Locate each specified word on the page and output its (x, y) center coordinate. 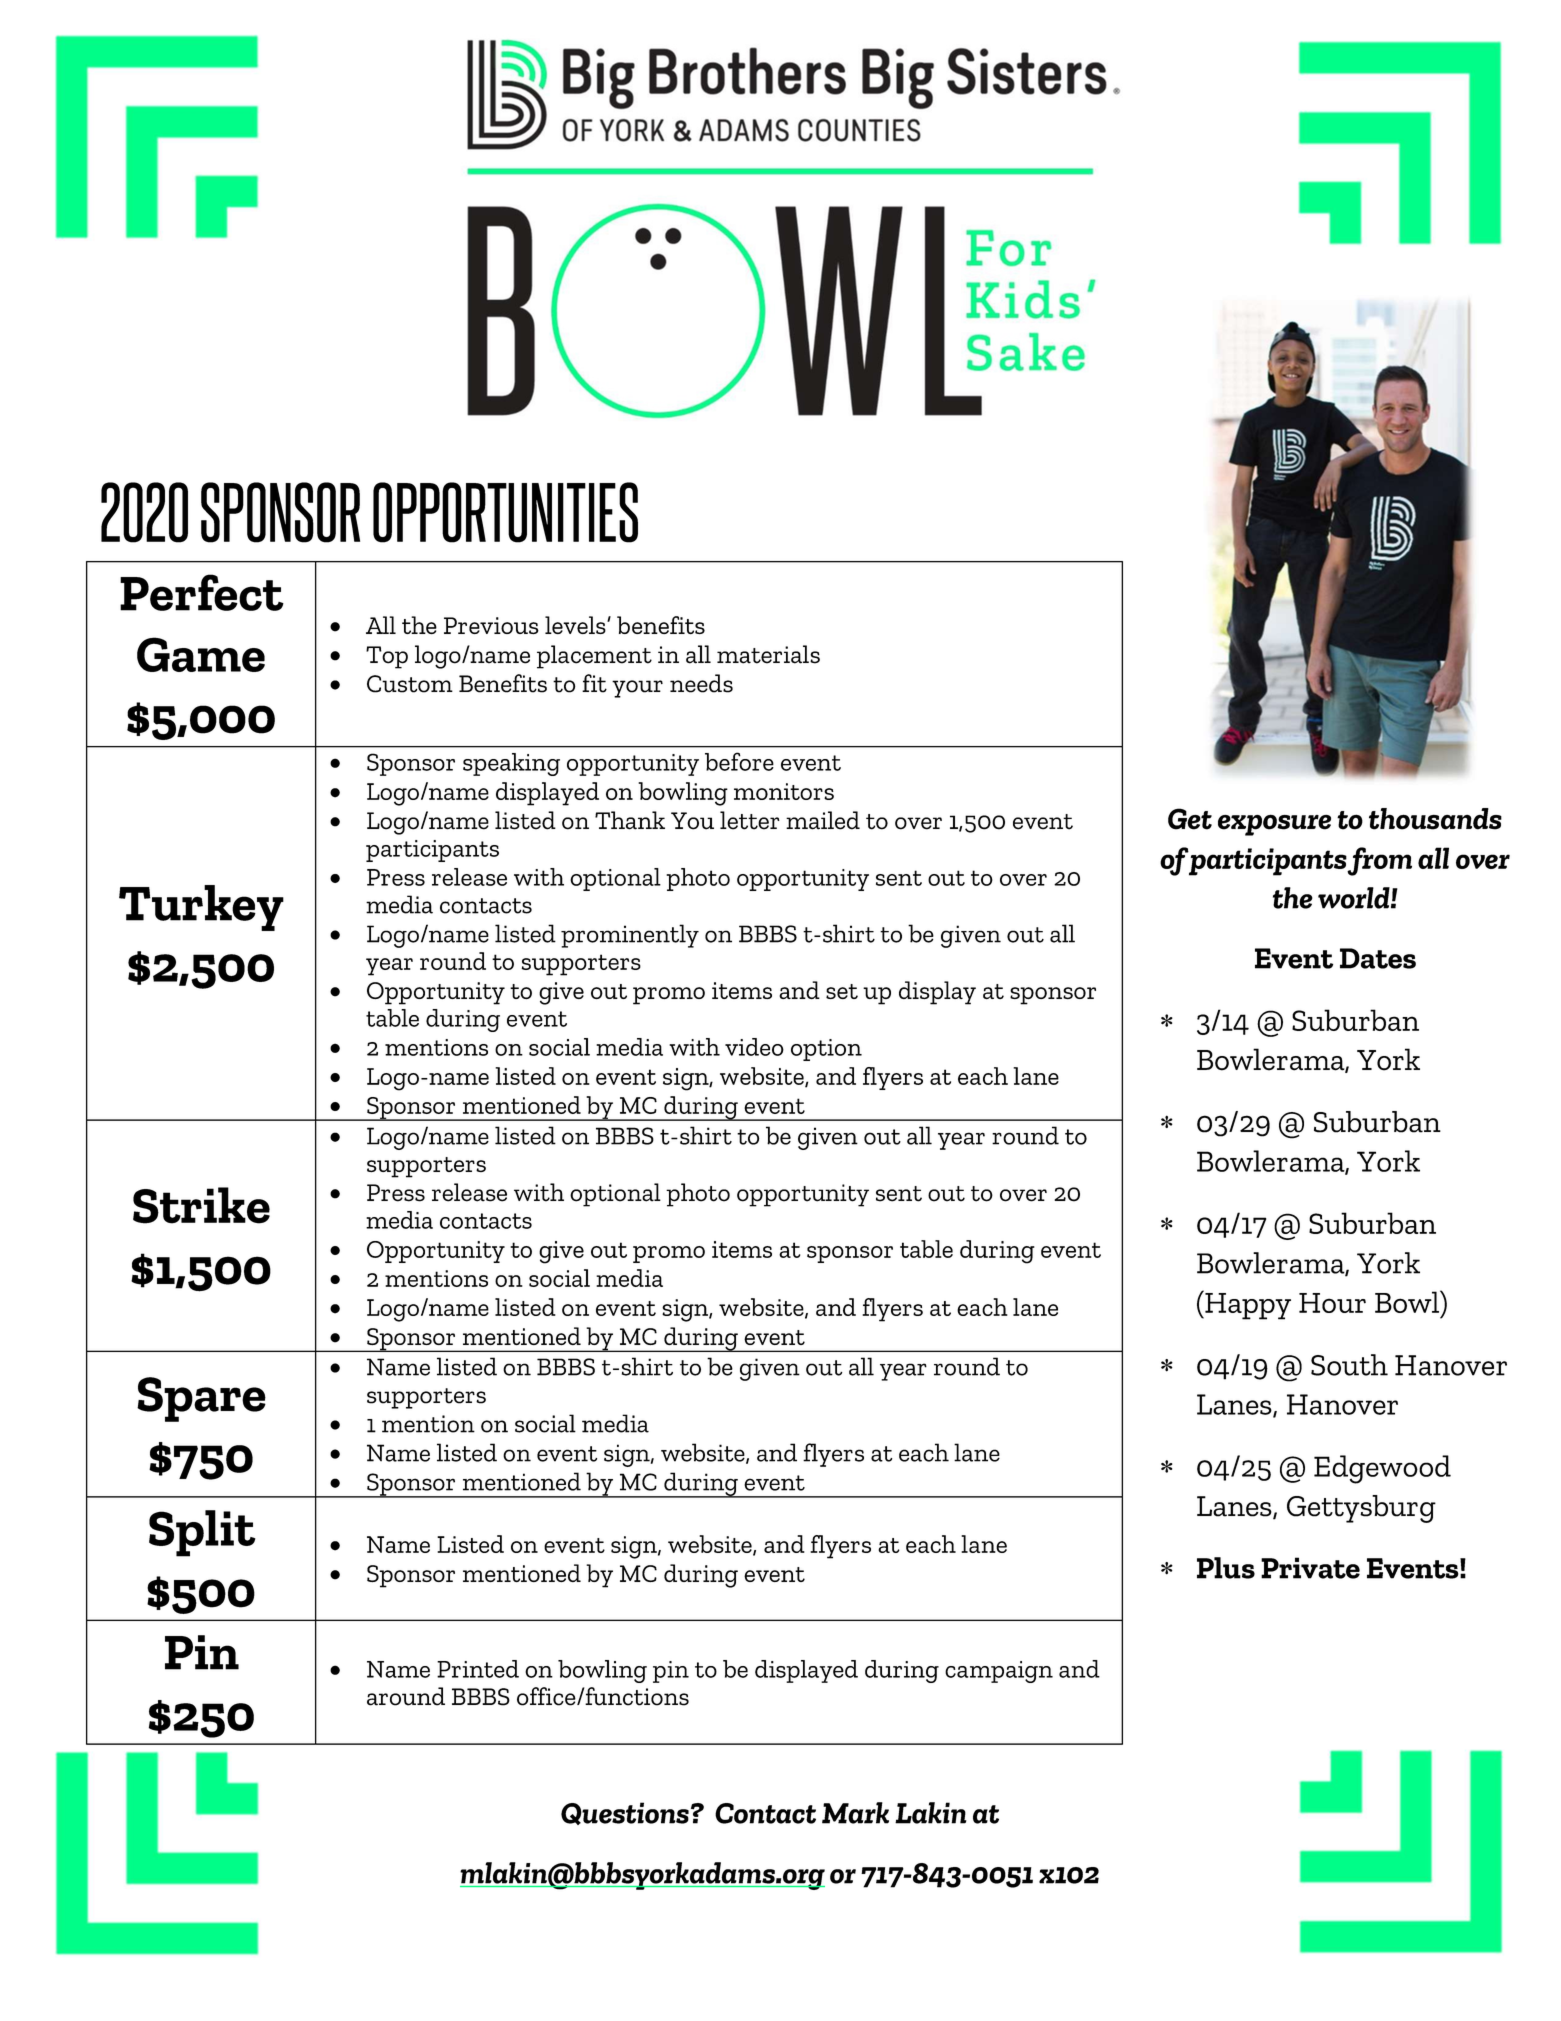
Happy (1247, 1305)
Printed (478, 1669)
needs (701, 683)
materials (768, 654)
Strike (201, 1205)
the (419, 625)
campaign (999, 1672)
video (754, 1047)
